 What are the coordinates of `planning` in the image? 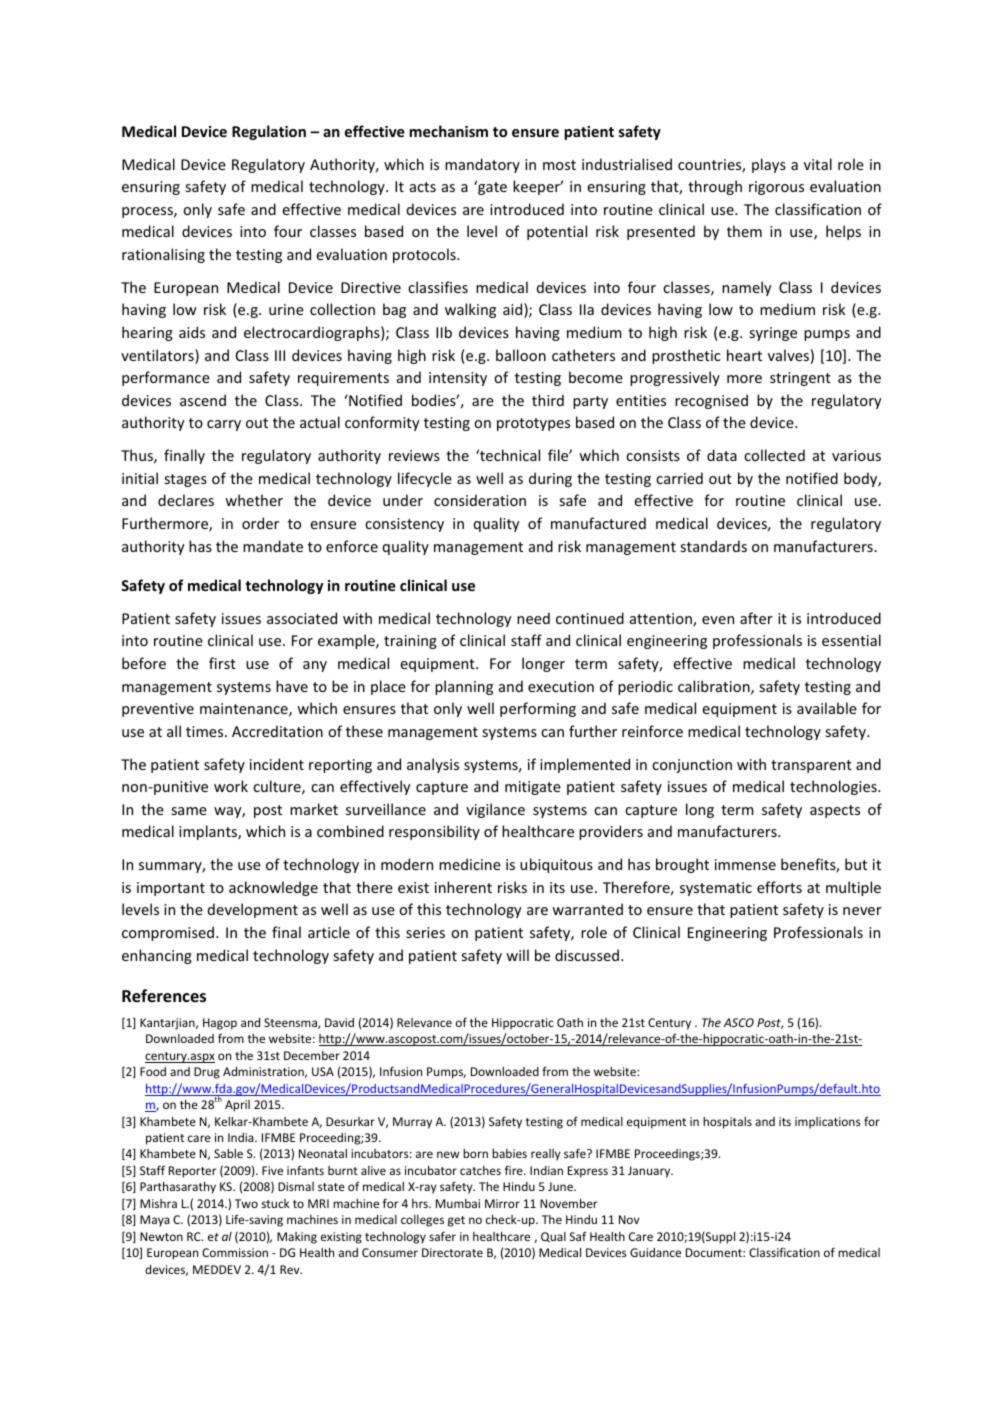 It's located at (464, 687).
